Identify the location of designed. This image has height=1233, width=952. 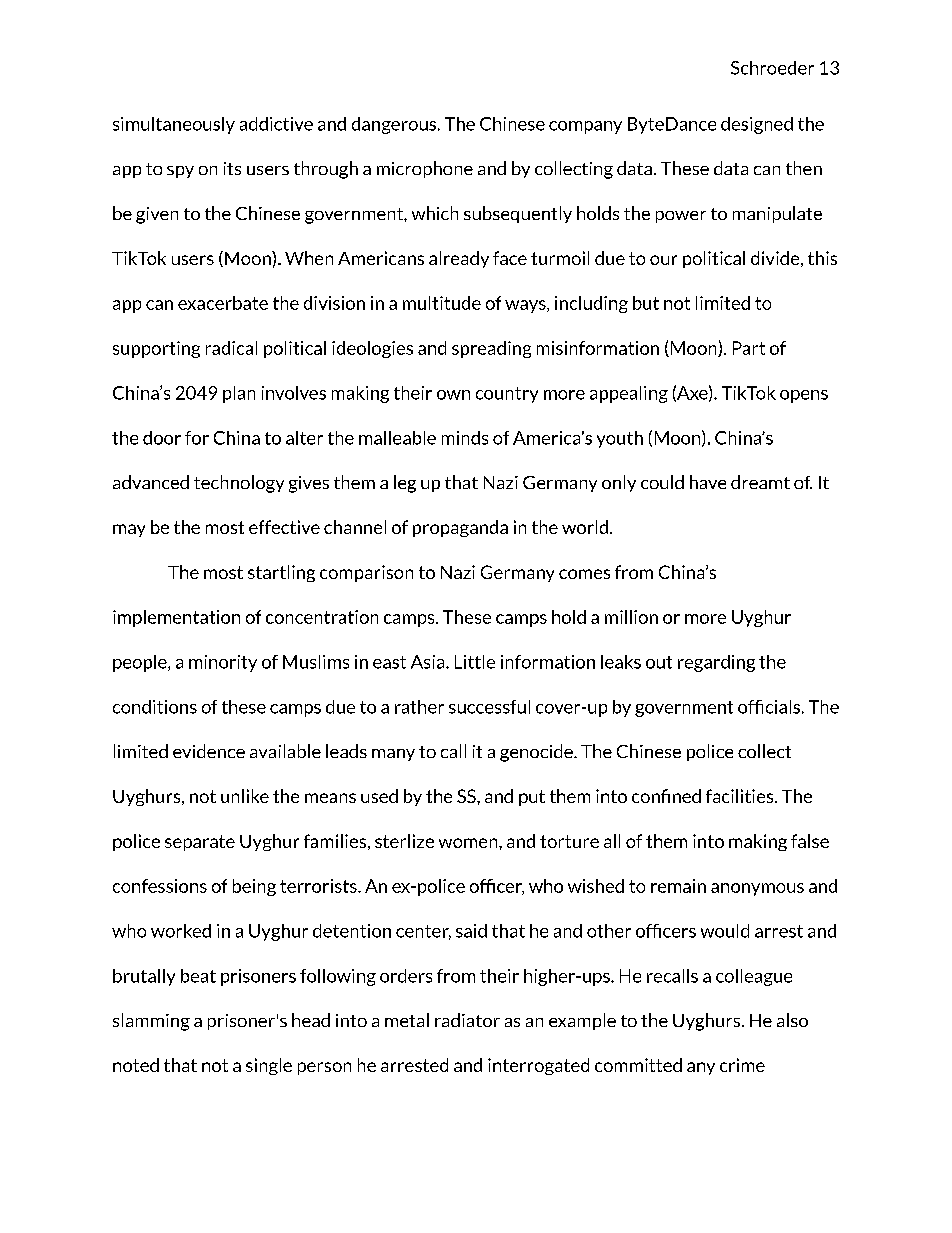
(757, 125).
